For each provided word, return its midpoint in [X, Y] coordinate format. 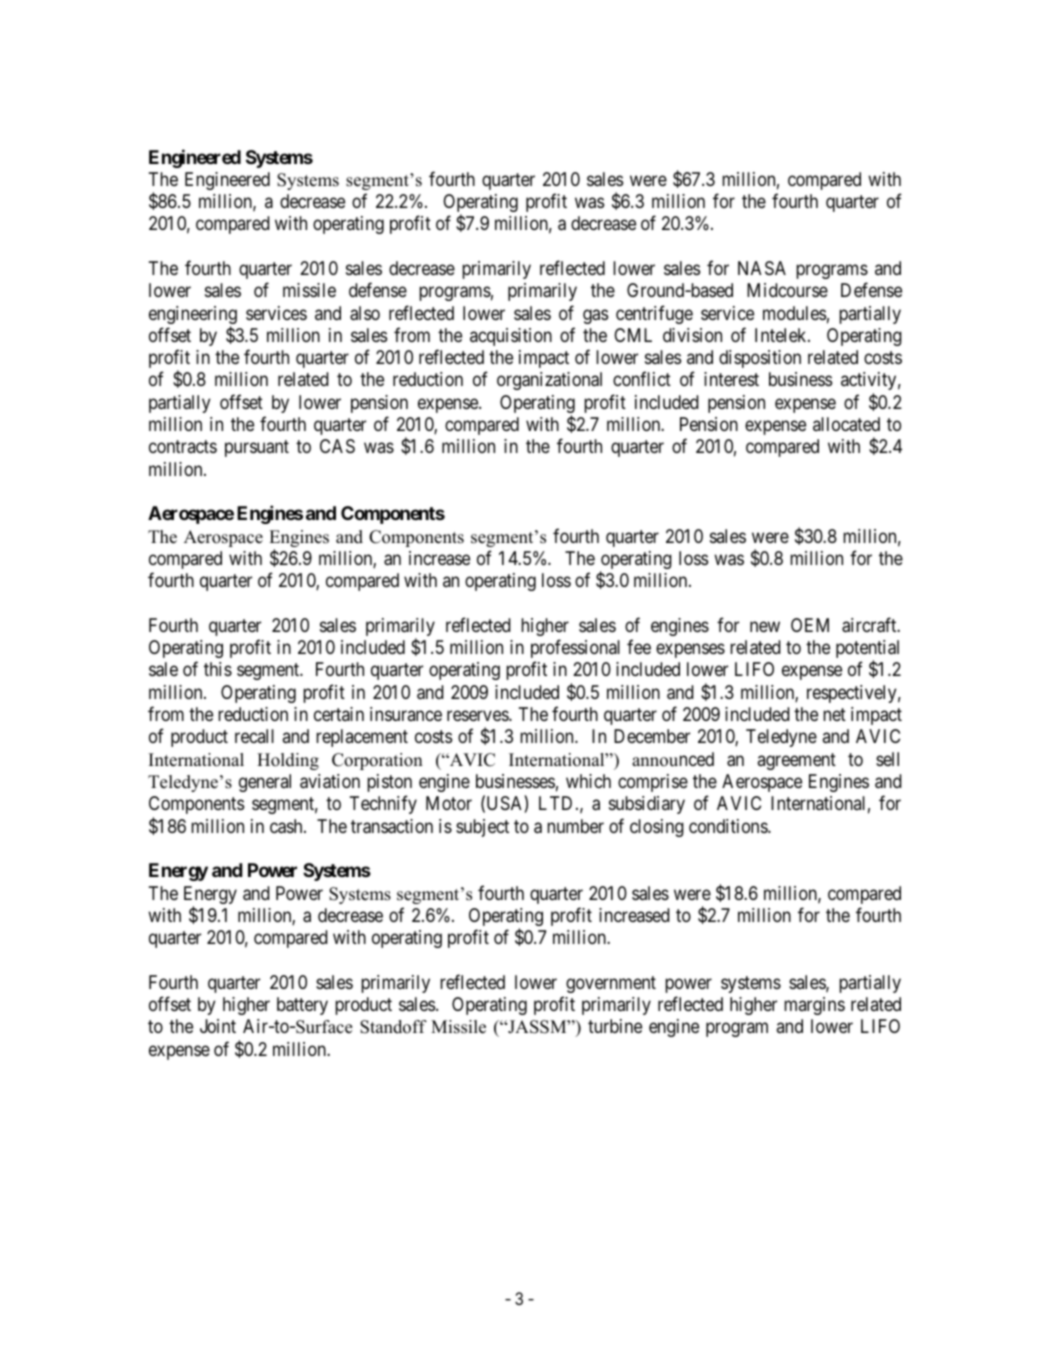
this [218, 669]
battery [302, 1006]
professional [575, 648]
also [365, 313]
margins [814, 1006]
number [575, 826]
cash [287, 826]
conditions [729, 826]
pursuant [257, 448]
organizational [549, 381]
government [611, 984]
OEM [810, 625]
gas [595, 316]
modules [794, 313]
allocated [846, 424]
